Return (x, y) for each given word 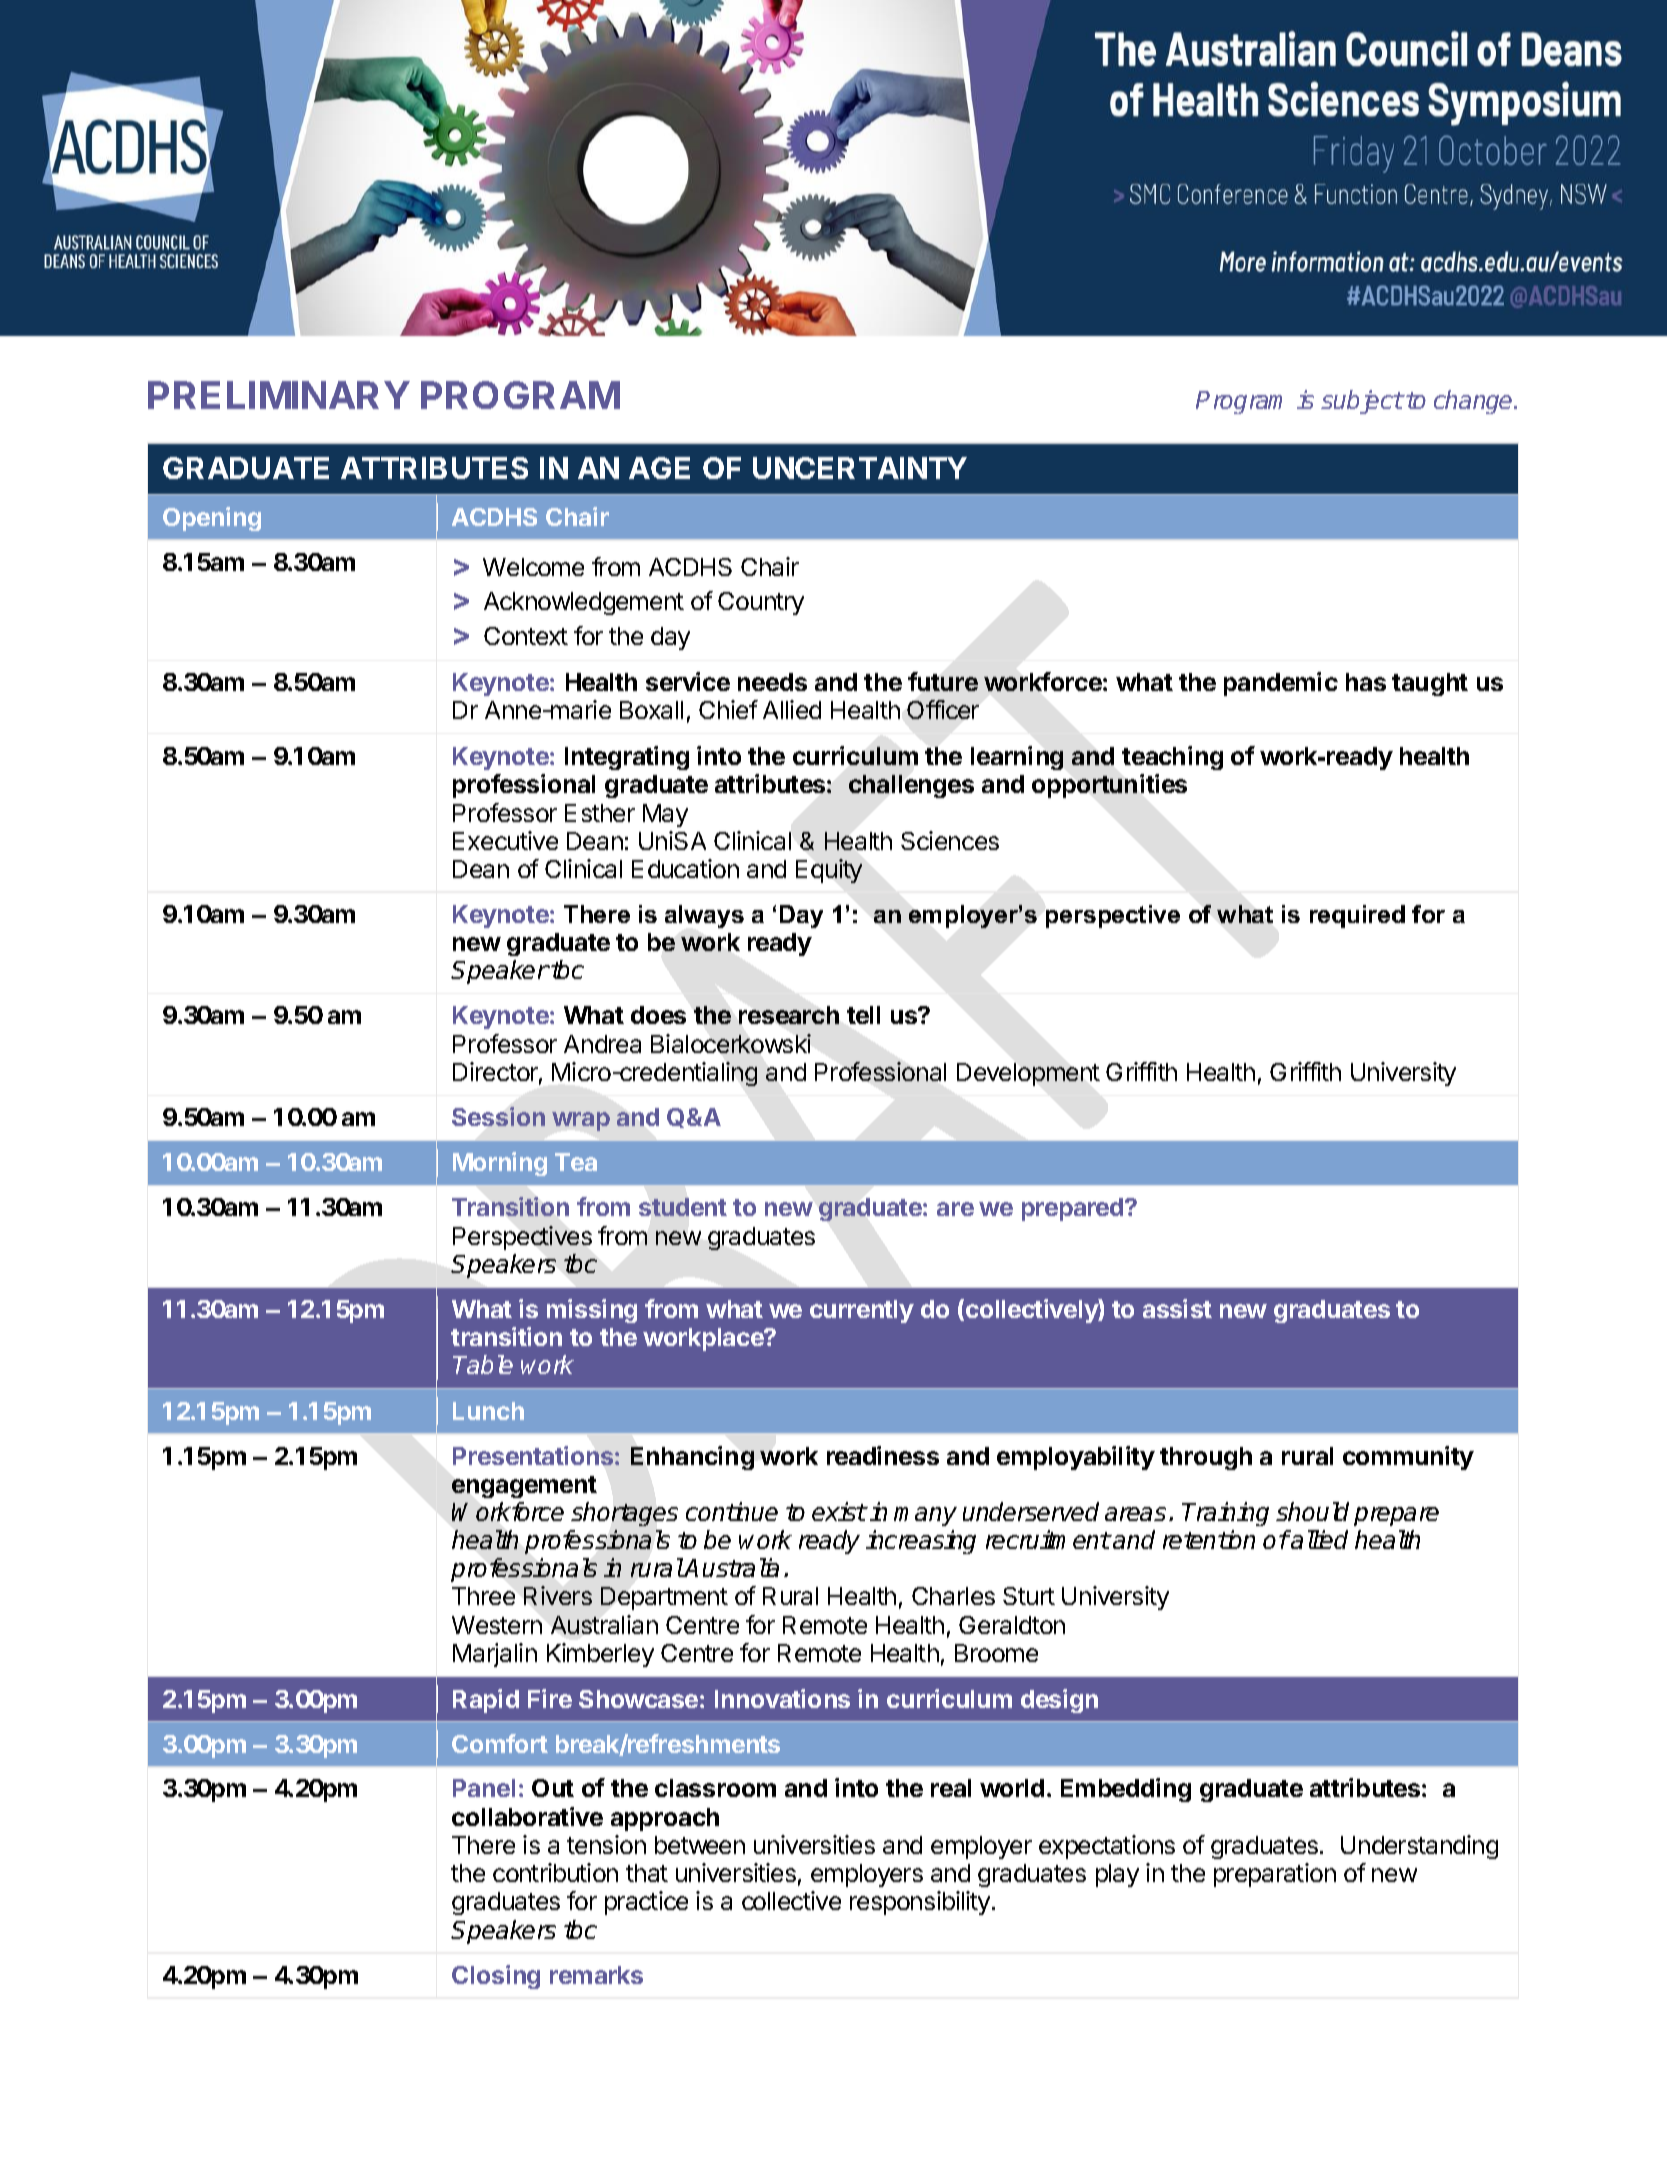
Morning (500, 1164)
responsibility (921, 1903)
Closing (496, 1977)
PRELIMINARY (279, 395)
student (683, 1207)
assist (1177, 1308)
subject (1362, 402)
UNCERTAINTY (860, 468)
